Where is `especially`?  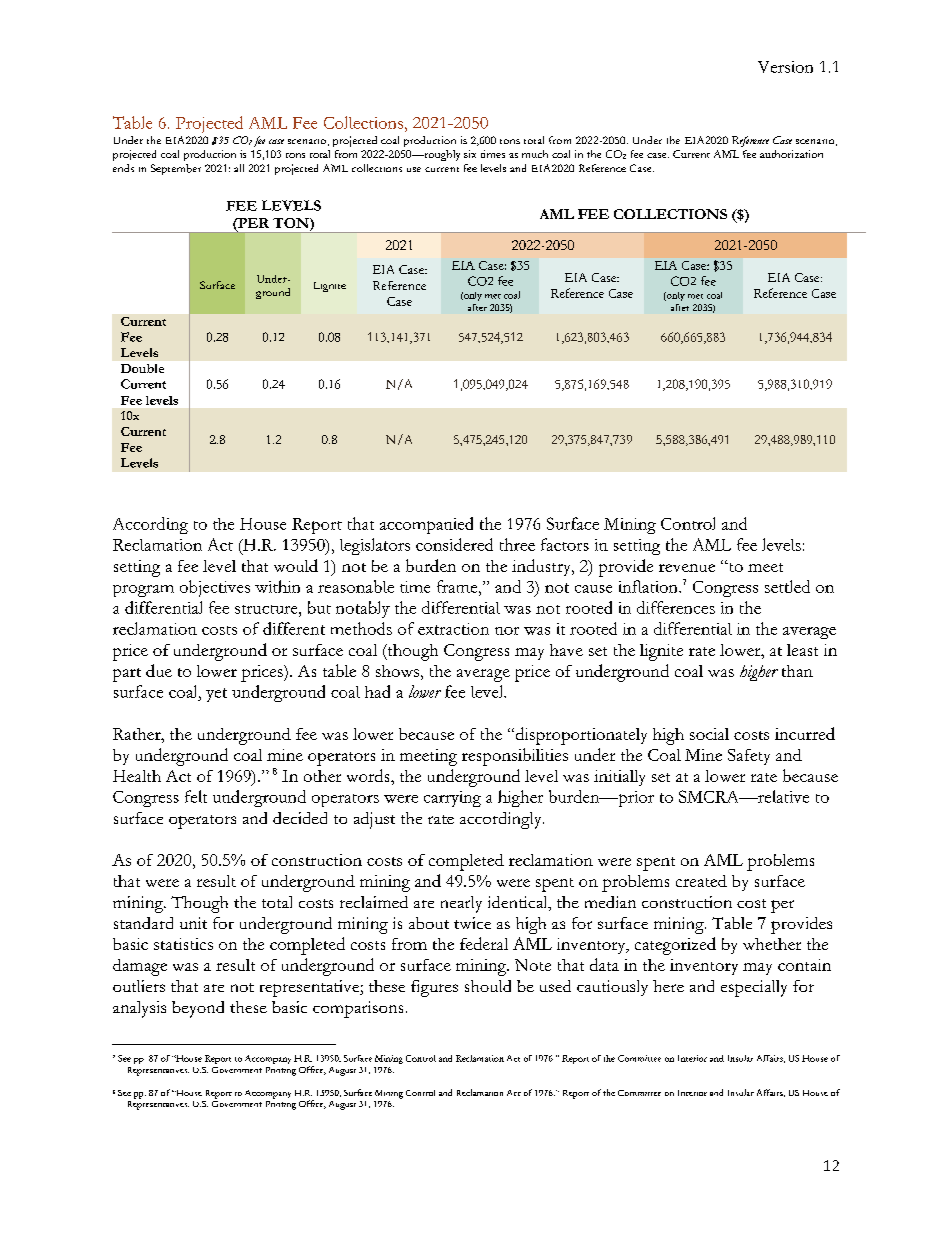 especially is located at coordinates (754, 988).
